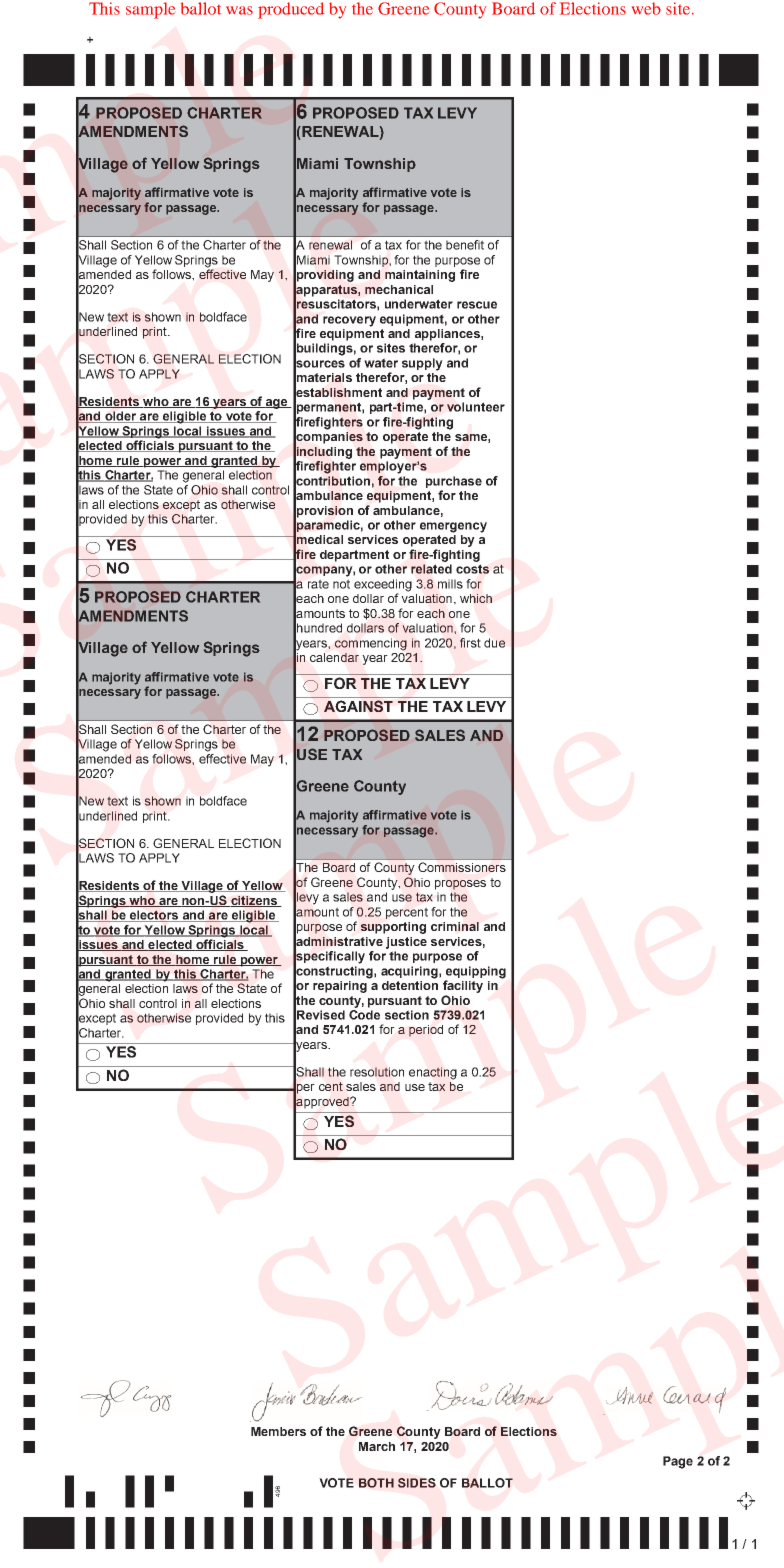  Describe the element at coordinates (476, 972) in the image. I see `equipping` at that location.
